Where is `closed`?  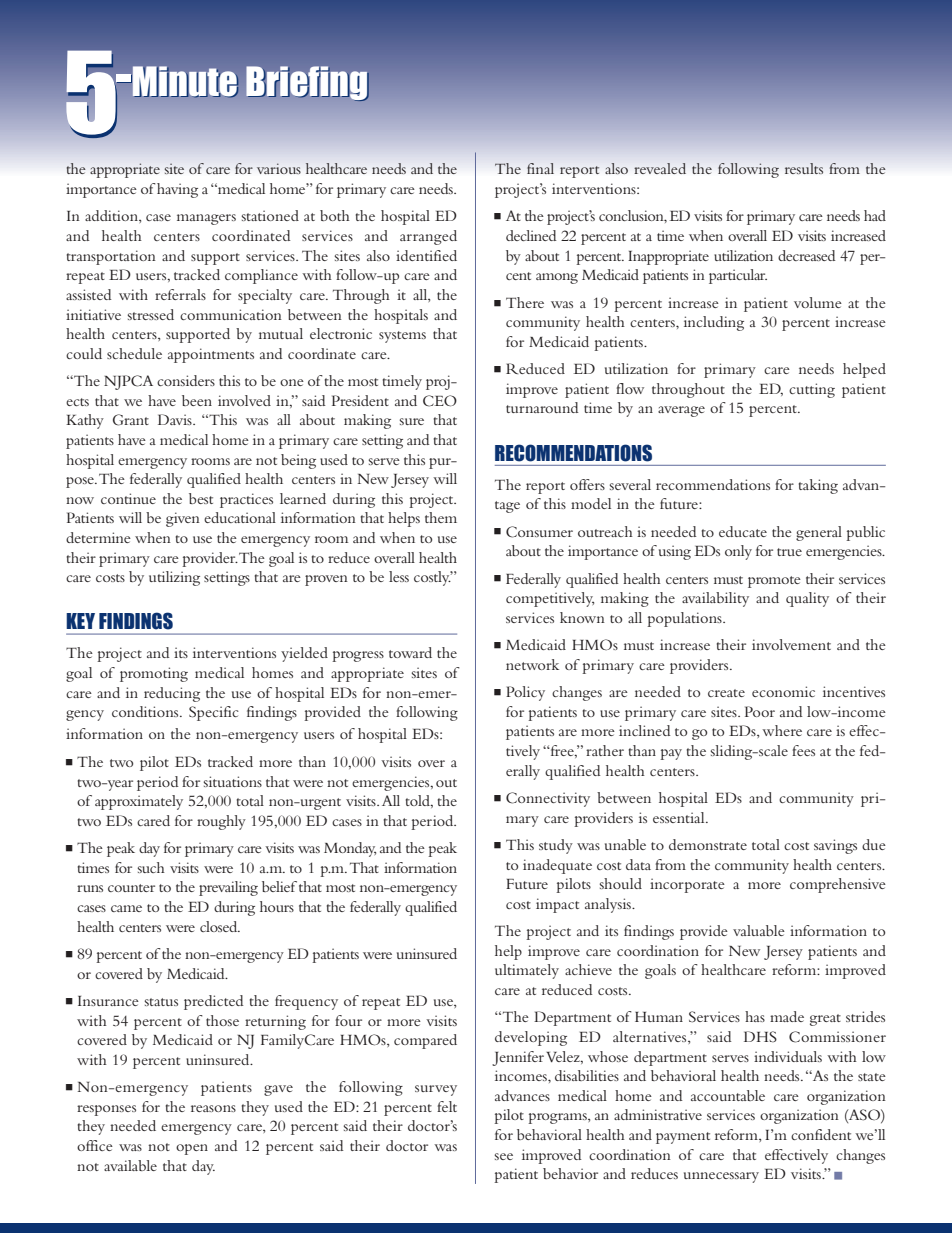
closed is located at coordinates (220, 926).
